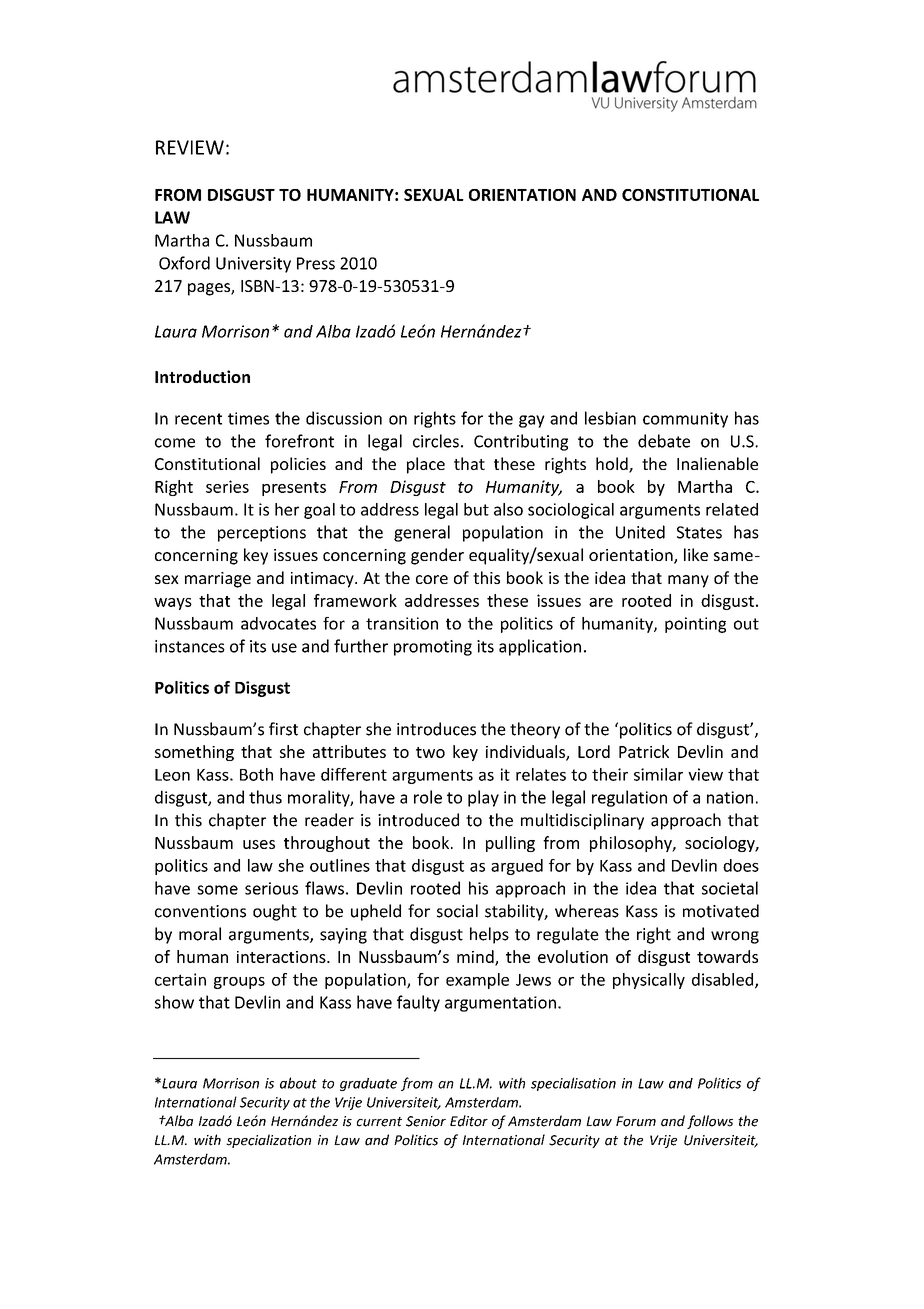  What do you see at coordinates (418, 820) in the image?
I see `introduced` at bounding box center [418, 820].
